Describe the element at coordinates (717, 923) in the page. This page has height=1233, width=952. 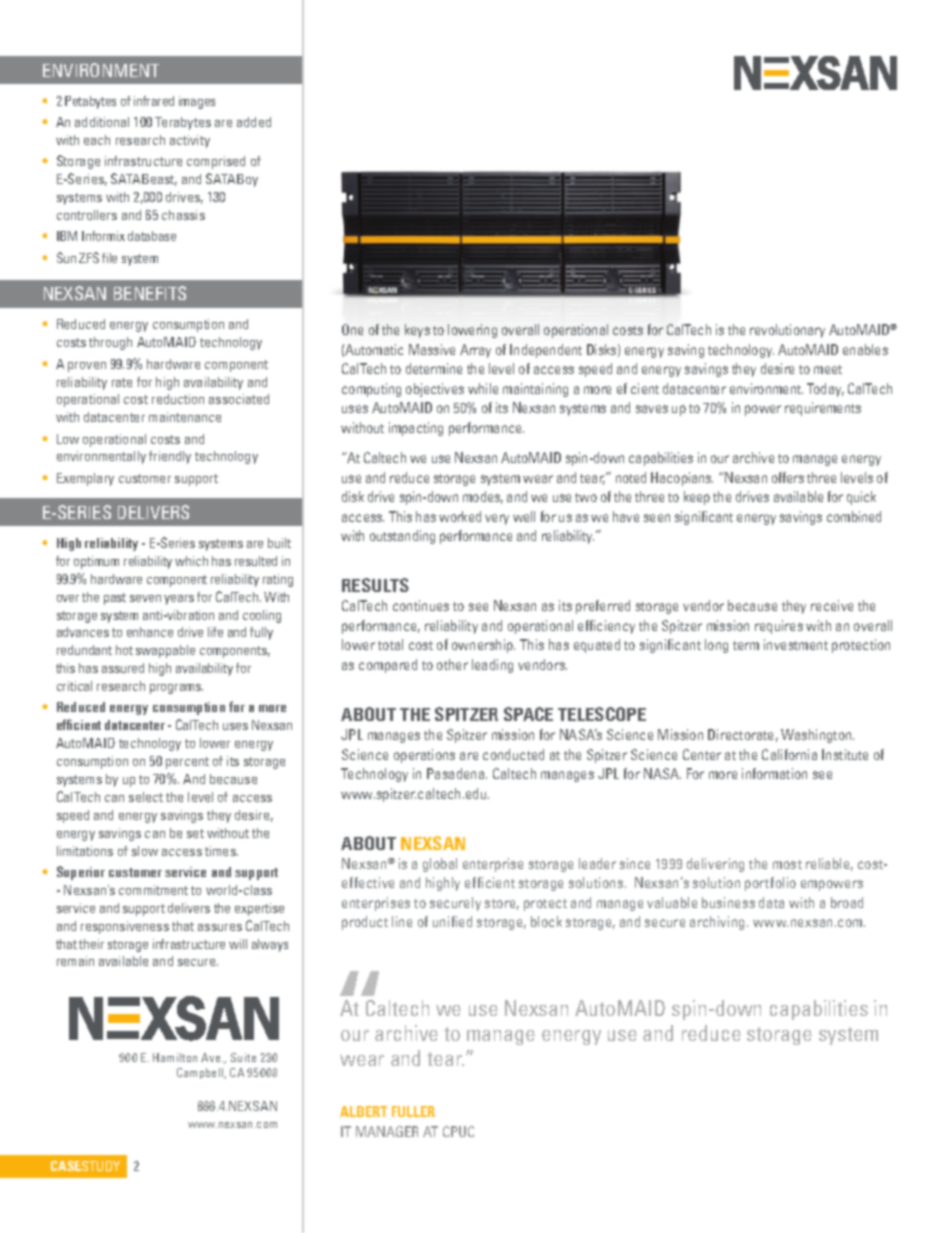
I see `archiving` at that location.
